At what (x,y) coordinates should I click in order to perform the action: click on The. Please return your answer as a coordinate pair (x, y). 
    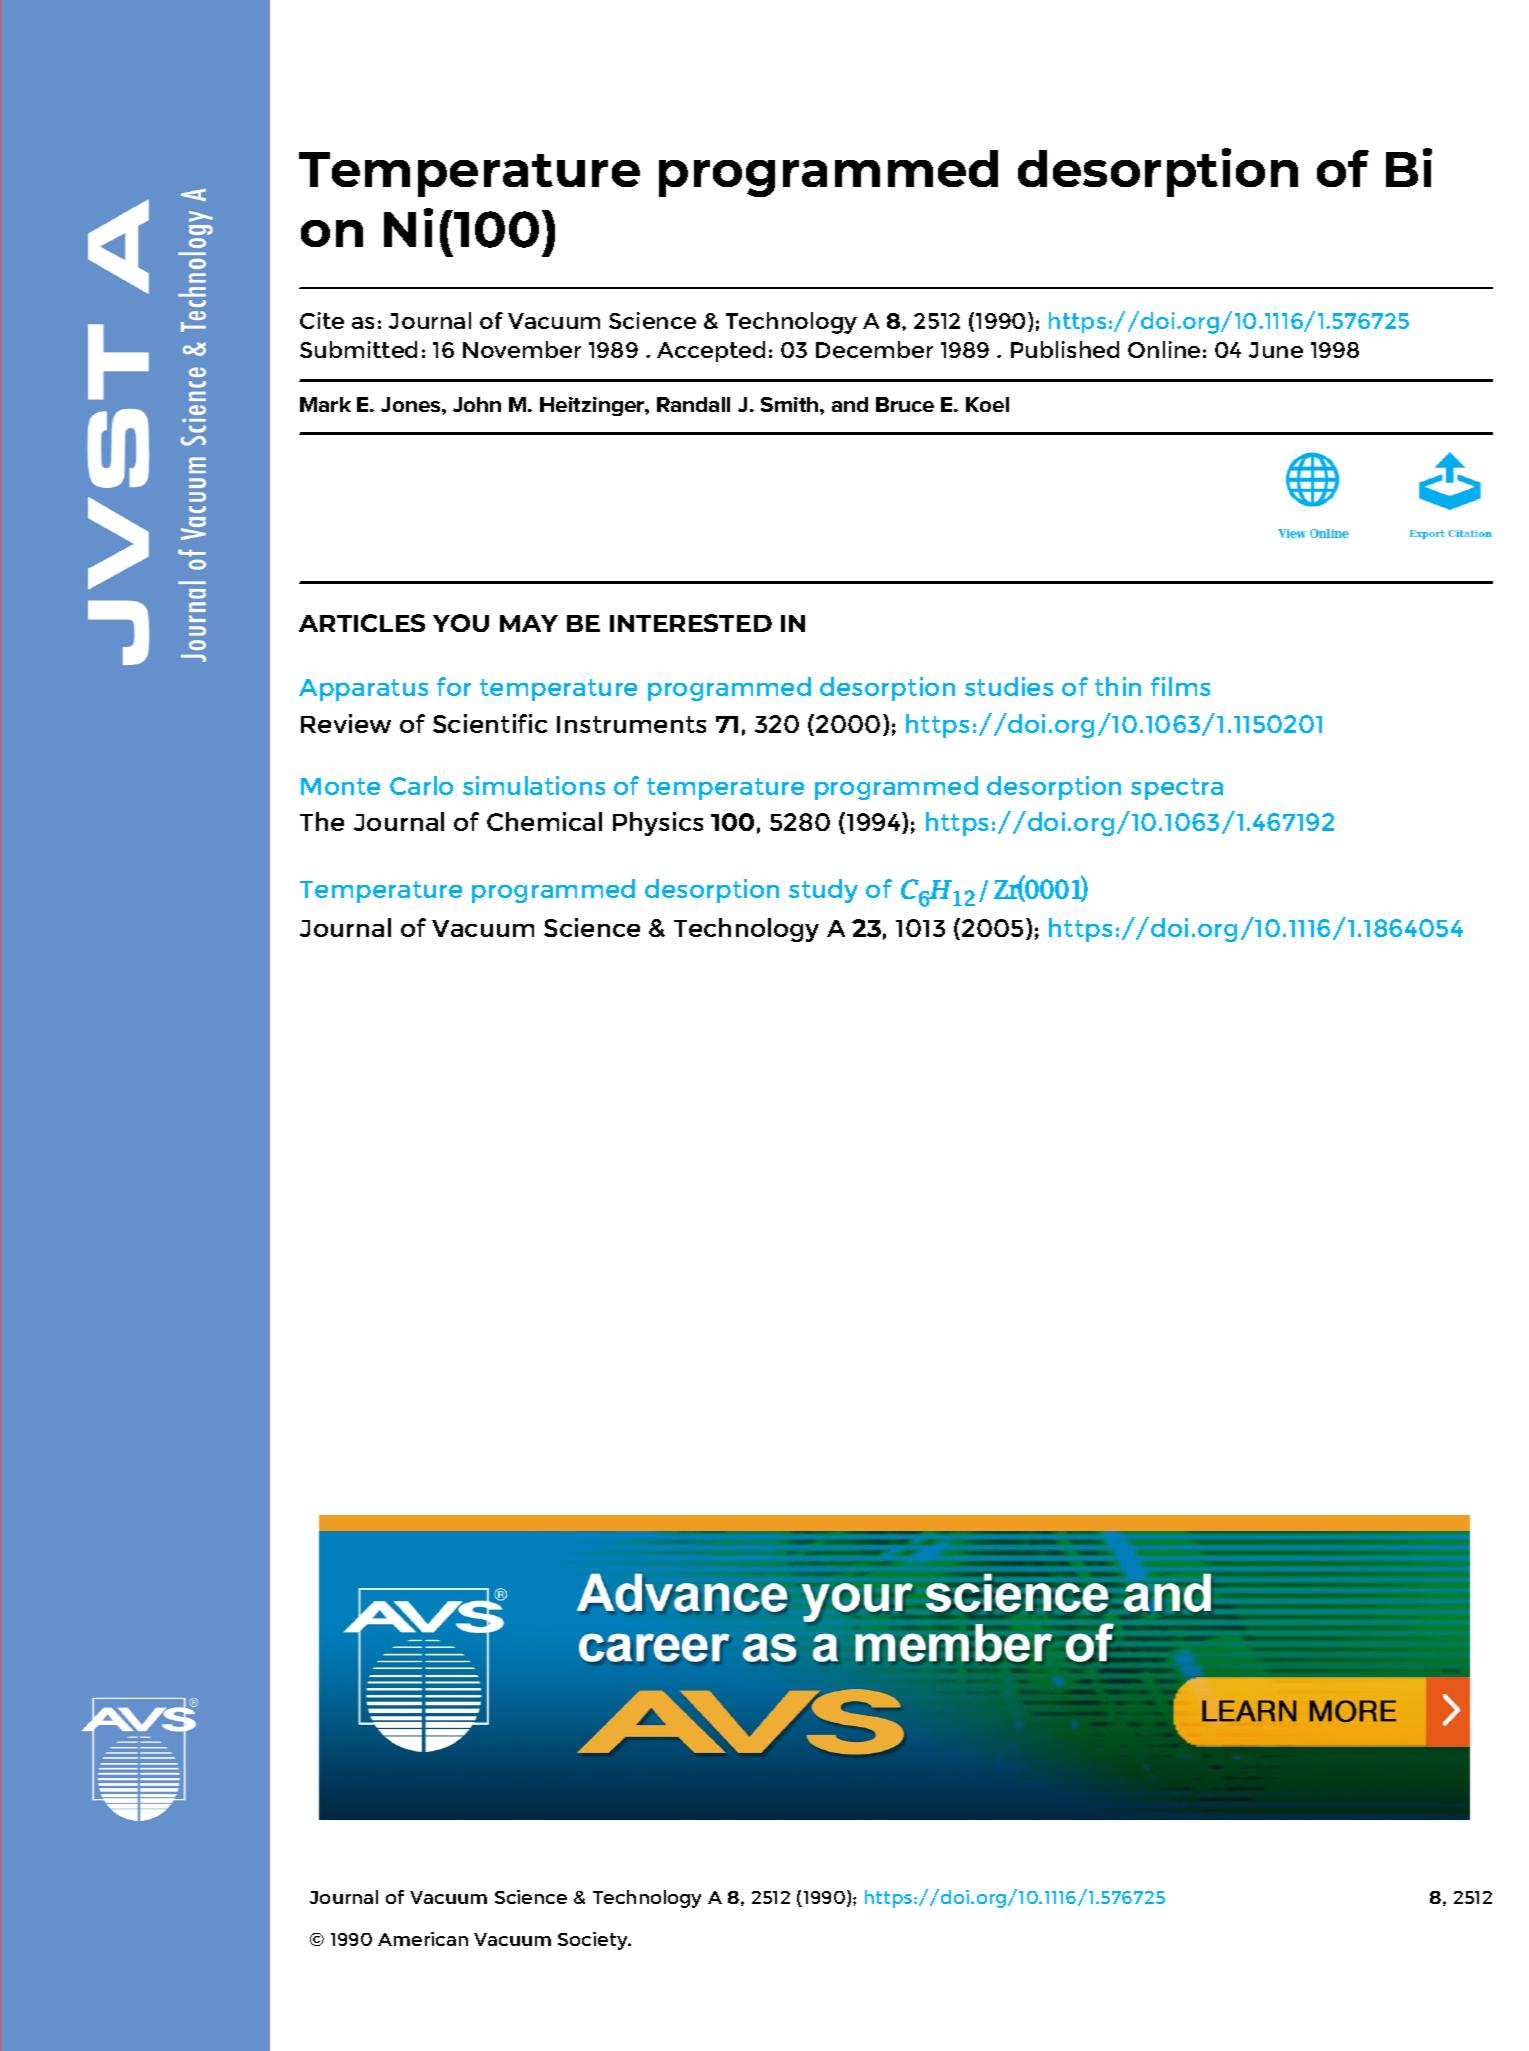
    Looking at the image, I should click on (322, 821).
